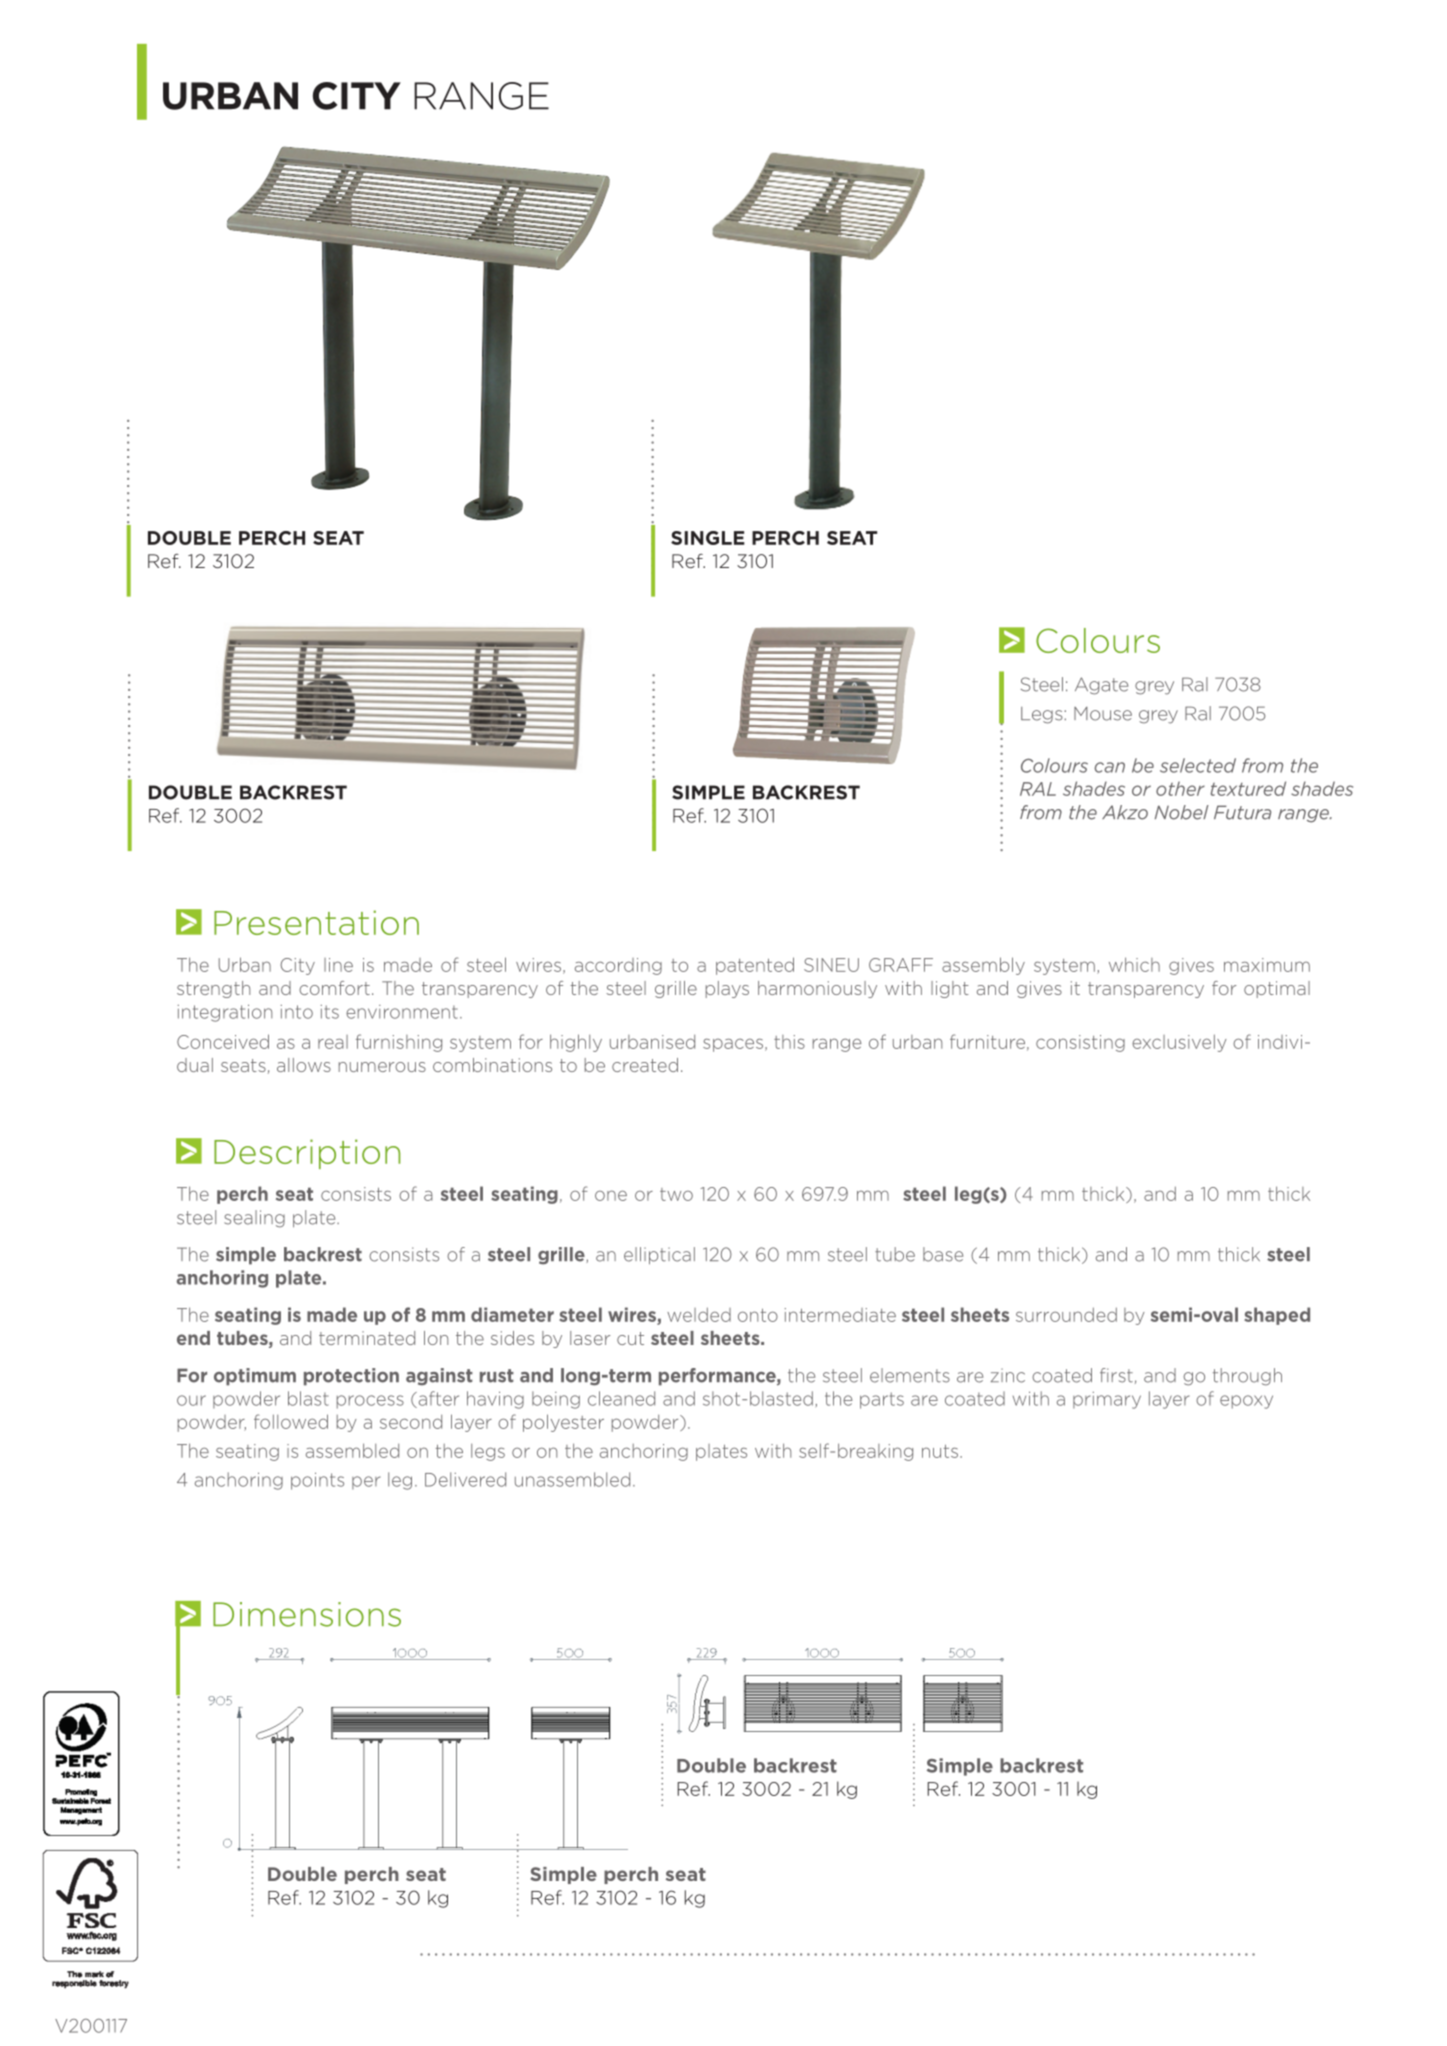 This screenshot has height=2046, width=1447. Describe the element at coordinates (1103, 714) in the screenshot. I see `Mouse` at that location.
